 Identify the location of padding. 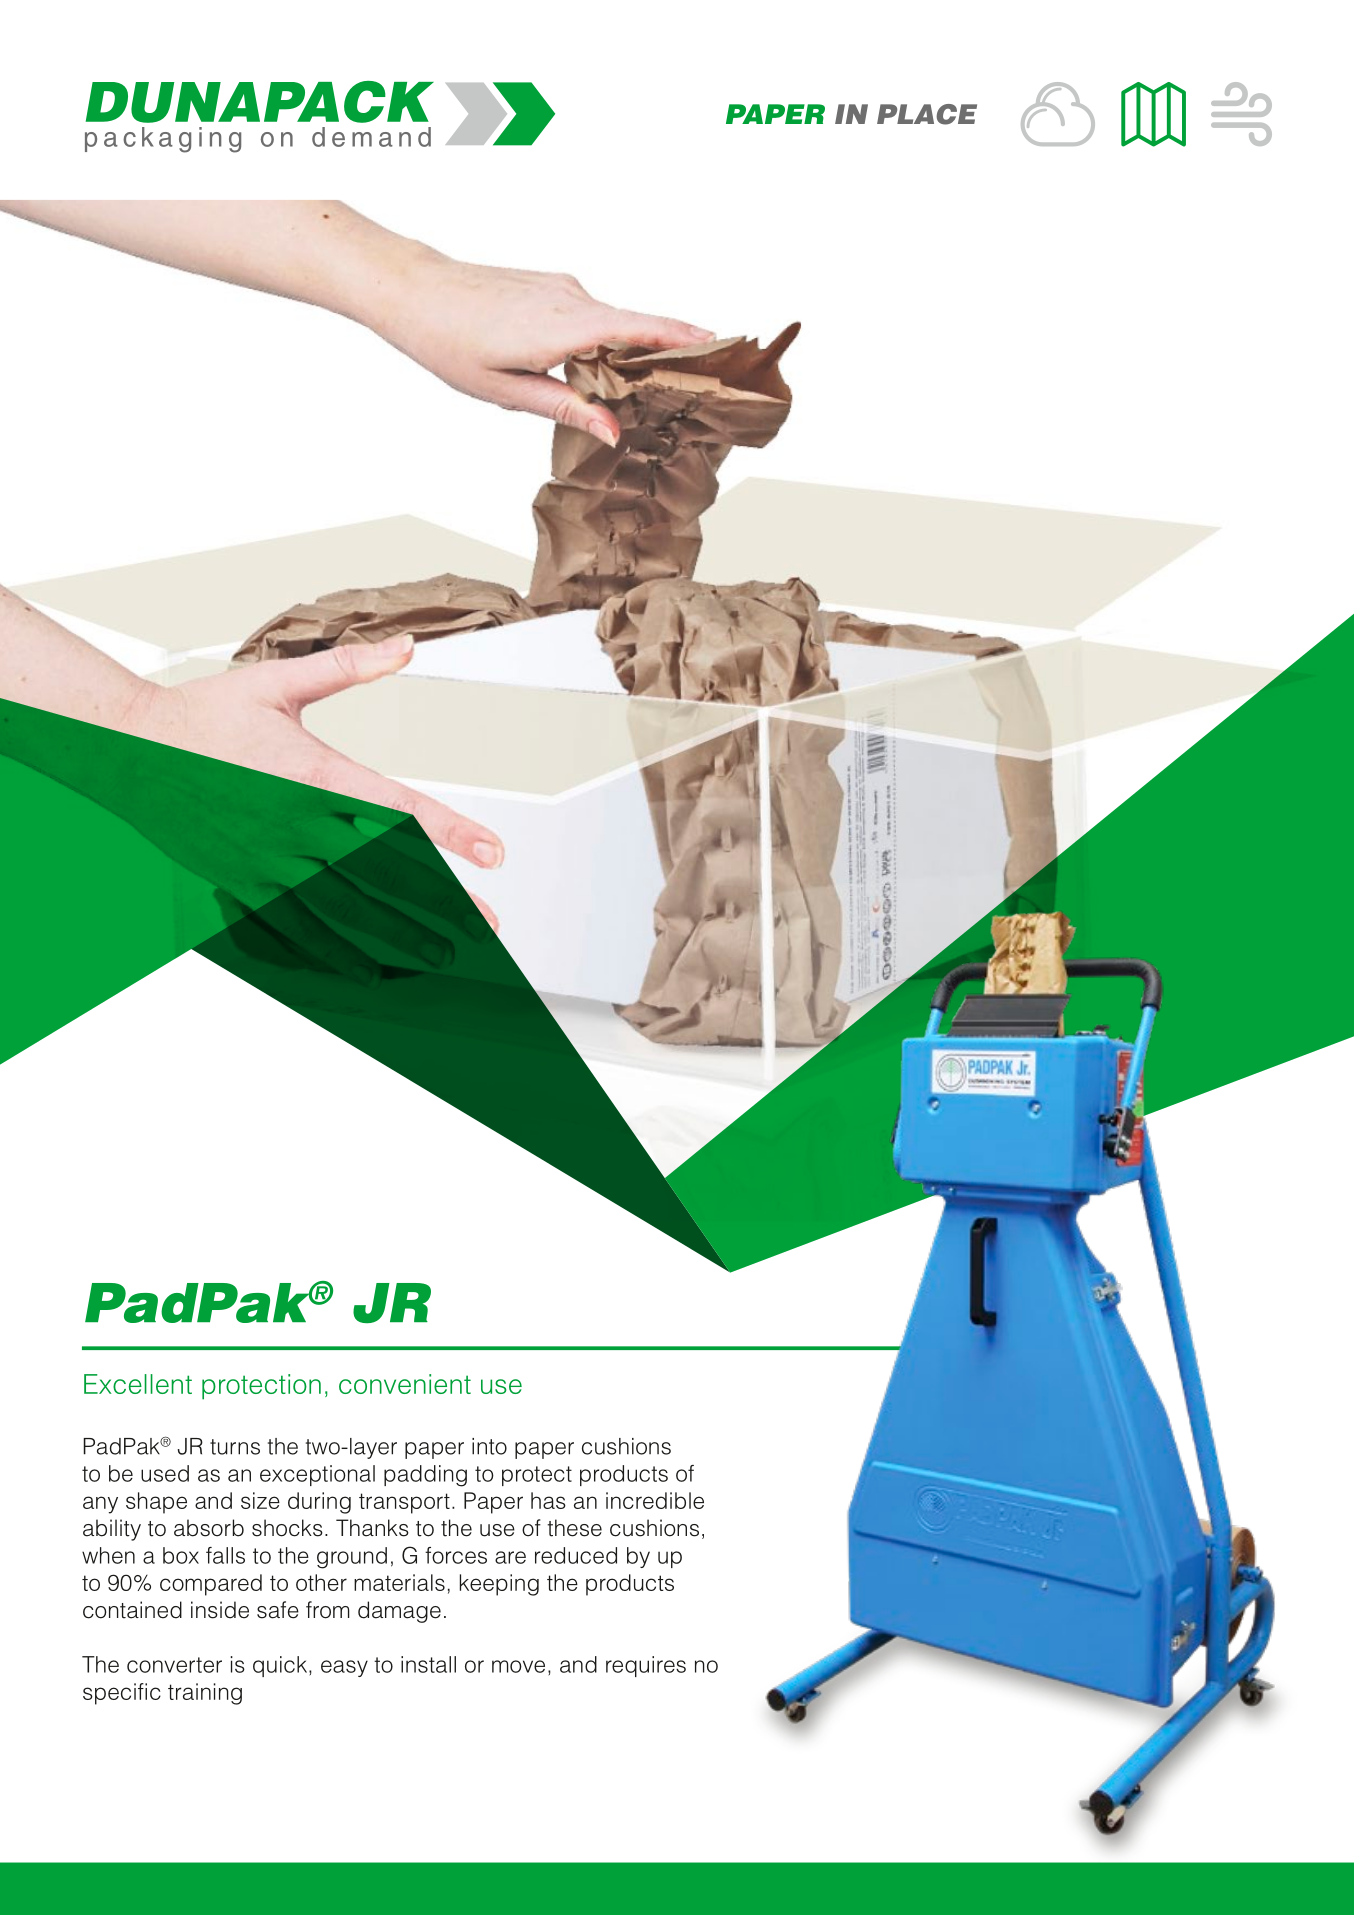
(425, 1476).
